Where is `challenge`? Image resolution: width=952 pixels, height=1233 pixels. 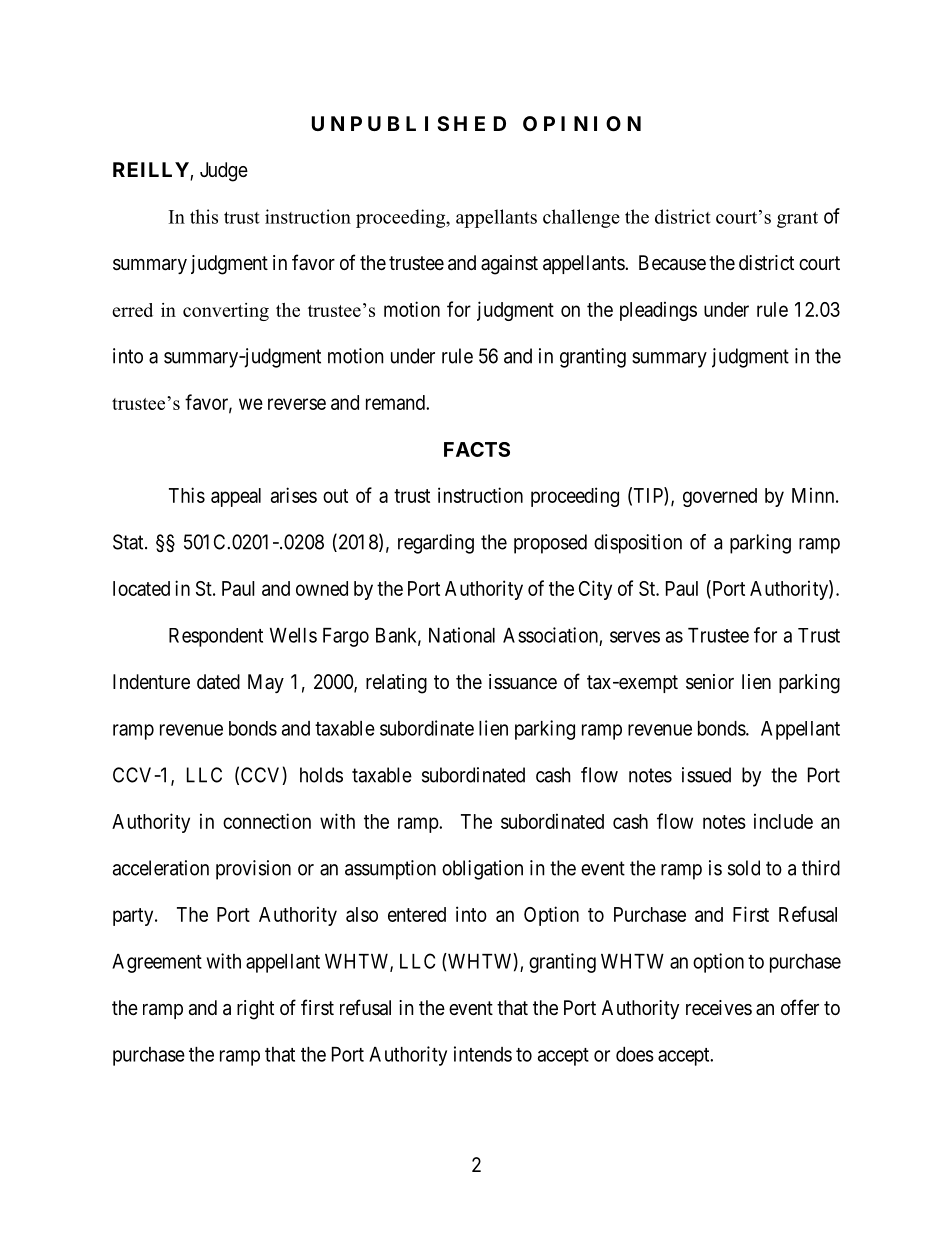
challenge is located at coordinates (581, 218).
